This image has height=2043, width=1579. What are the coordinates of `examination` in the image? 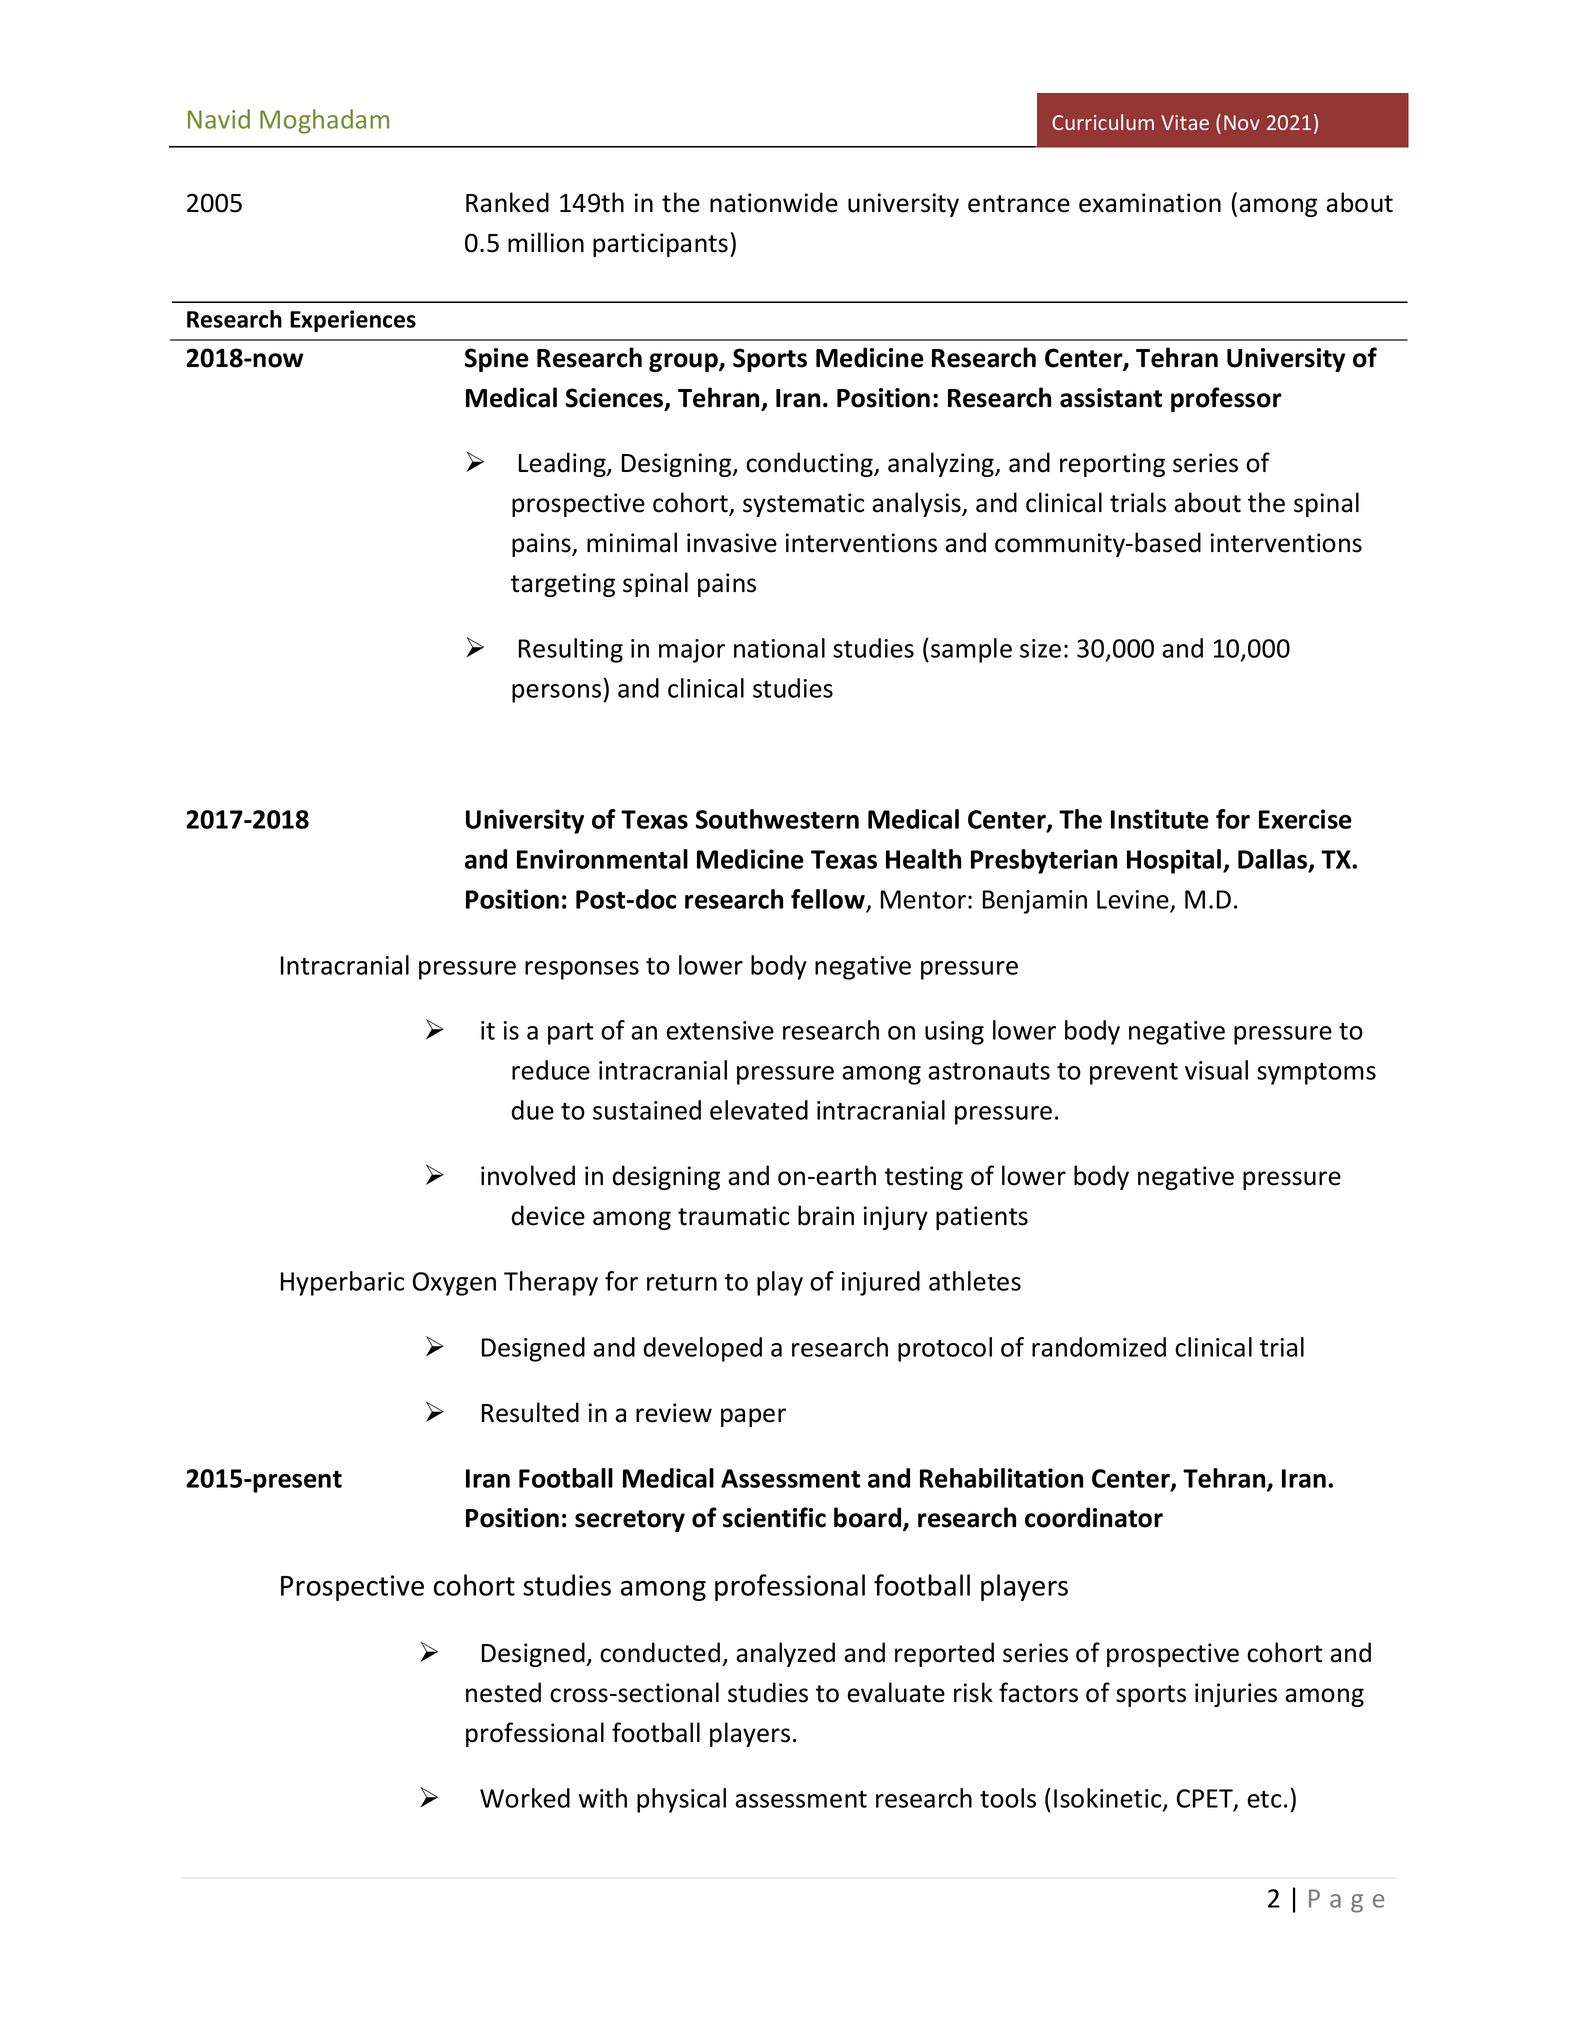 It's located at (1150, 203).
